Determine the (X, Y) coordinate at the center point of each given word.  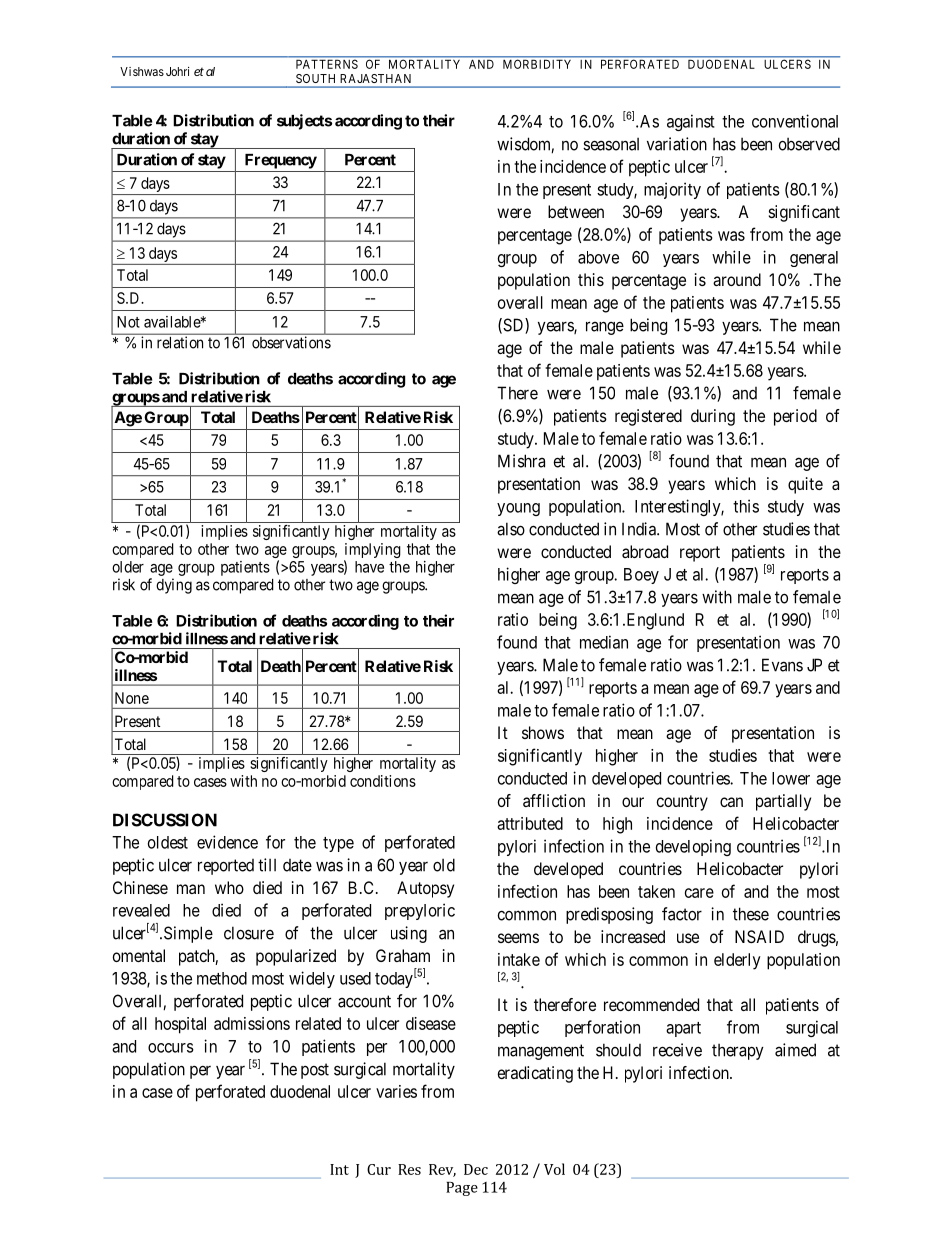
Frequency (281, 161)
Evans (782, 665)
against (691, 122)
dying (174, 586)
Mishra (521, 461)
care (699, 893)
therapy (738, 1052)
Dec (476, 1169)
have (369, 567)
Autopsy (425, 889)
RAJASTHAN (376, 78)
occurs (171, 1048)
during (713, 417)
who (229, 887)
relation (180, 342)
